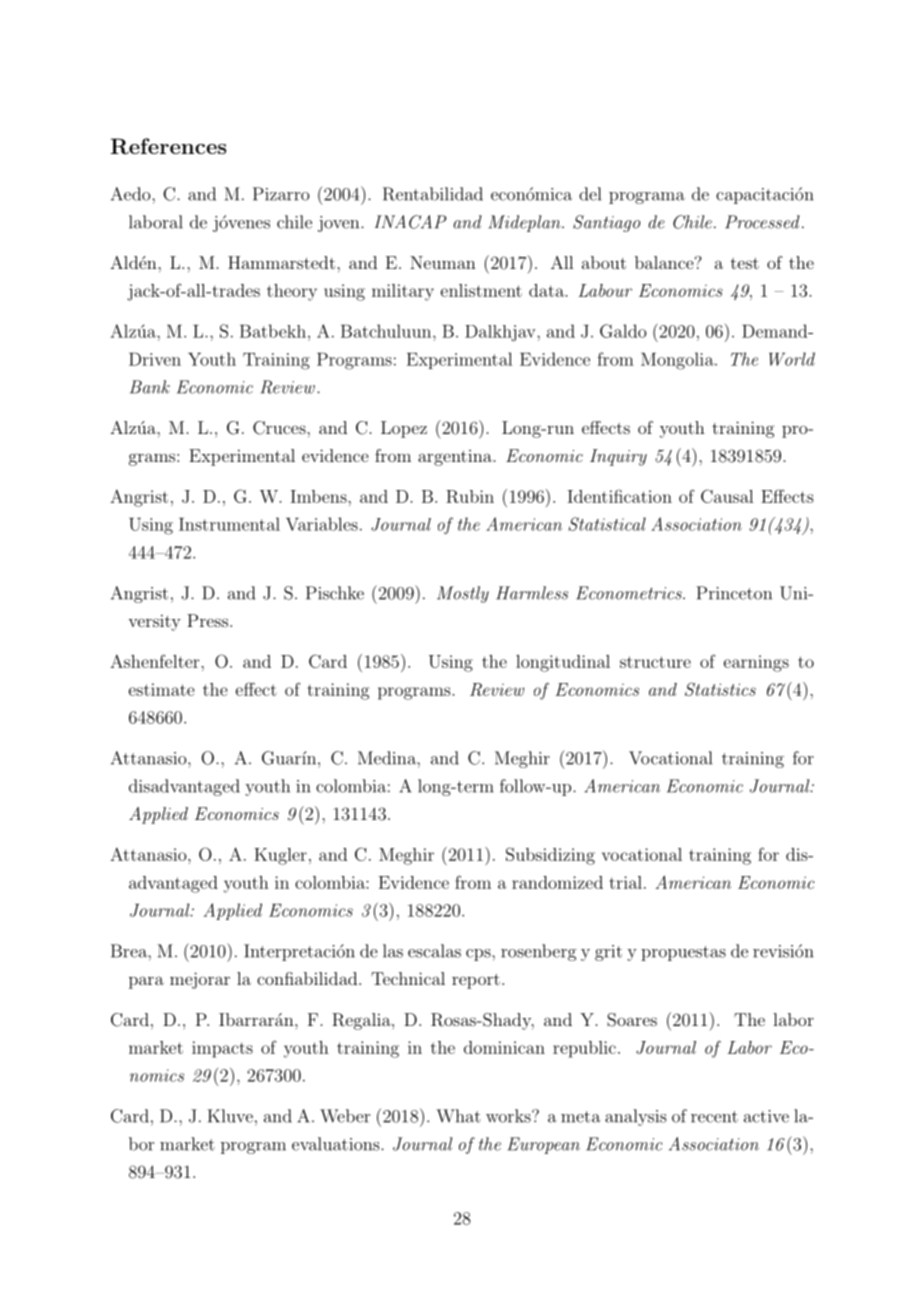 This document has width=924, height=1308. Describe the element at coordinates (280, 856) in the document. I see `Kugler` at that location.
